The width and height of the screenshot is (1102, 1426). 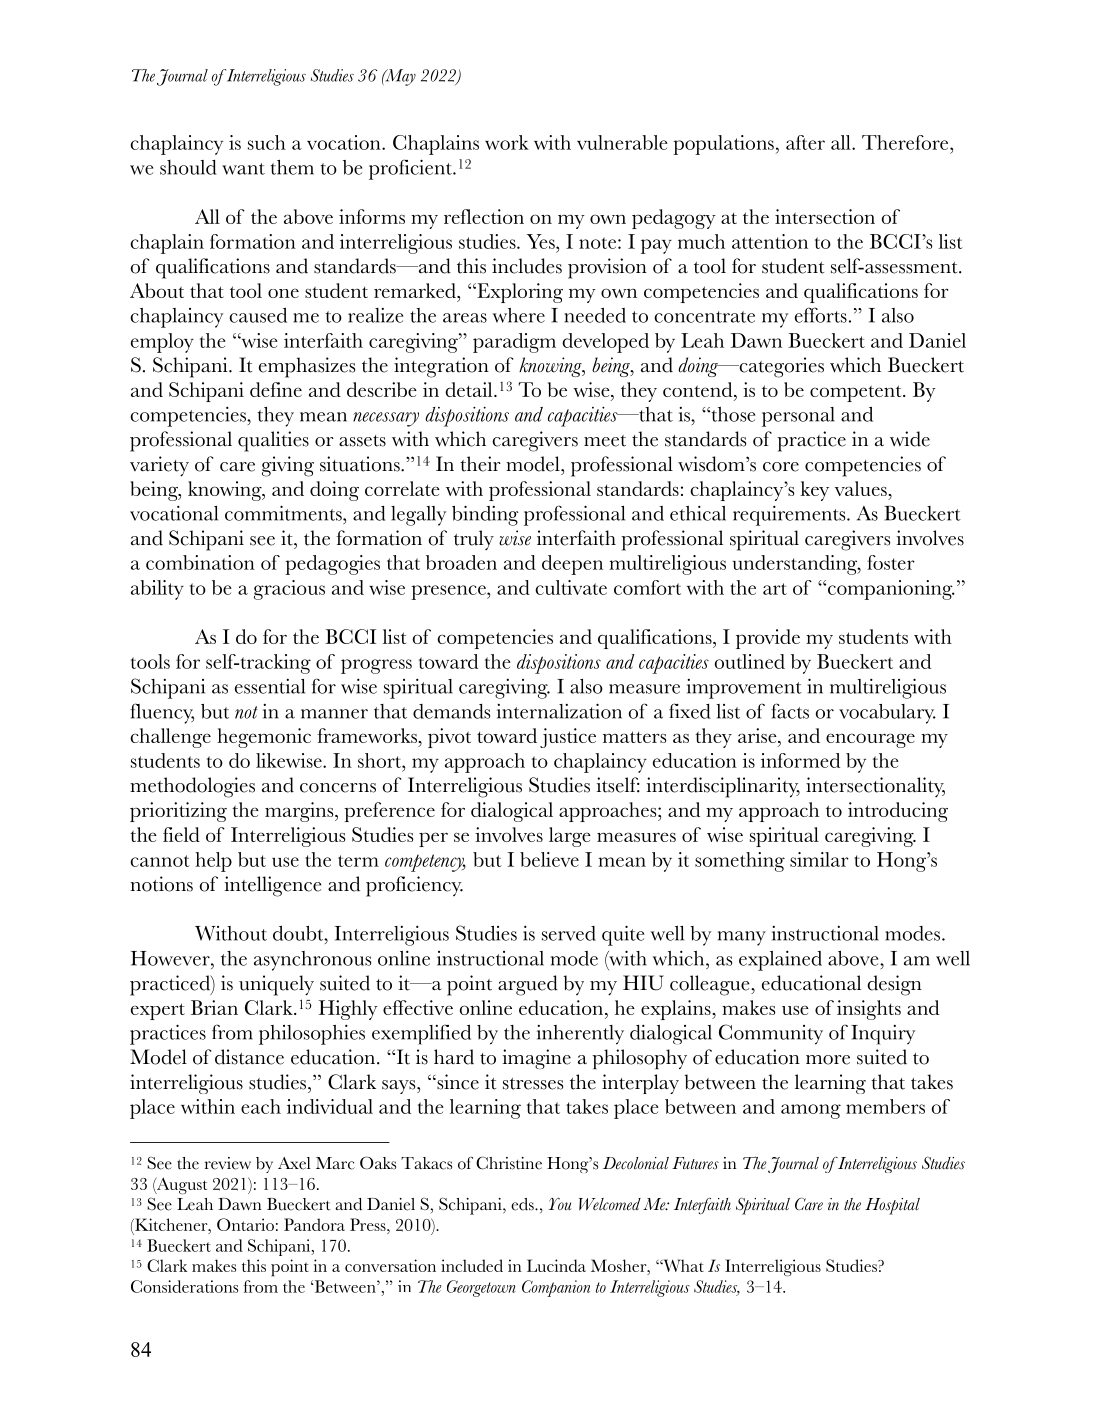 I want to click on their, so click(x=480, y=464).
